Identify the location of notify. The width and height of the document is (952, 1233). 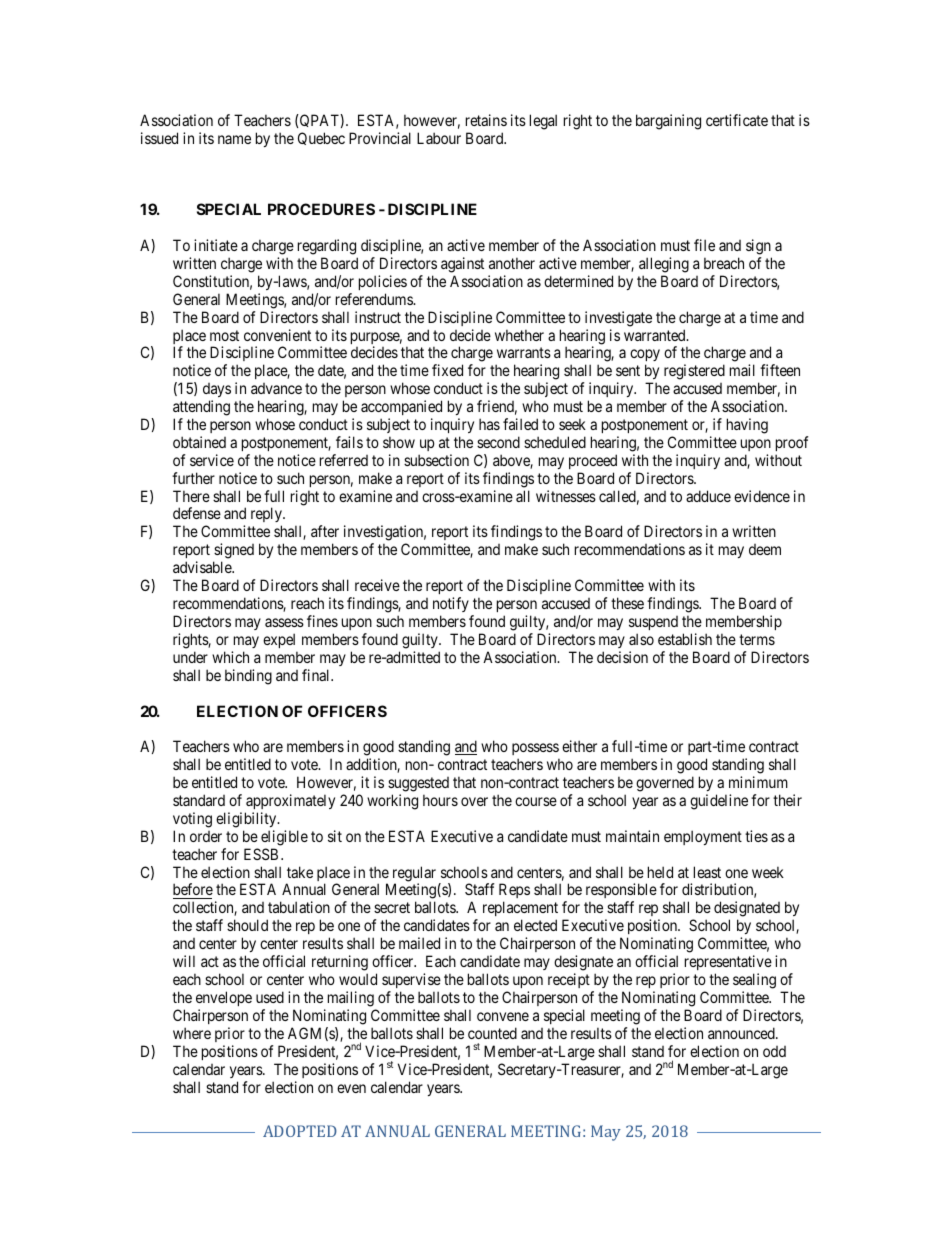
(451, 604).
